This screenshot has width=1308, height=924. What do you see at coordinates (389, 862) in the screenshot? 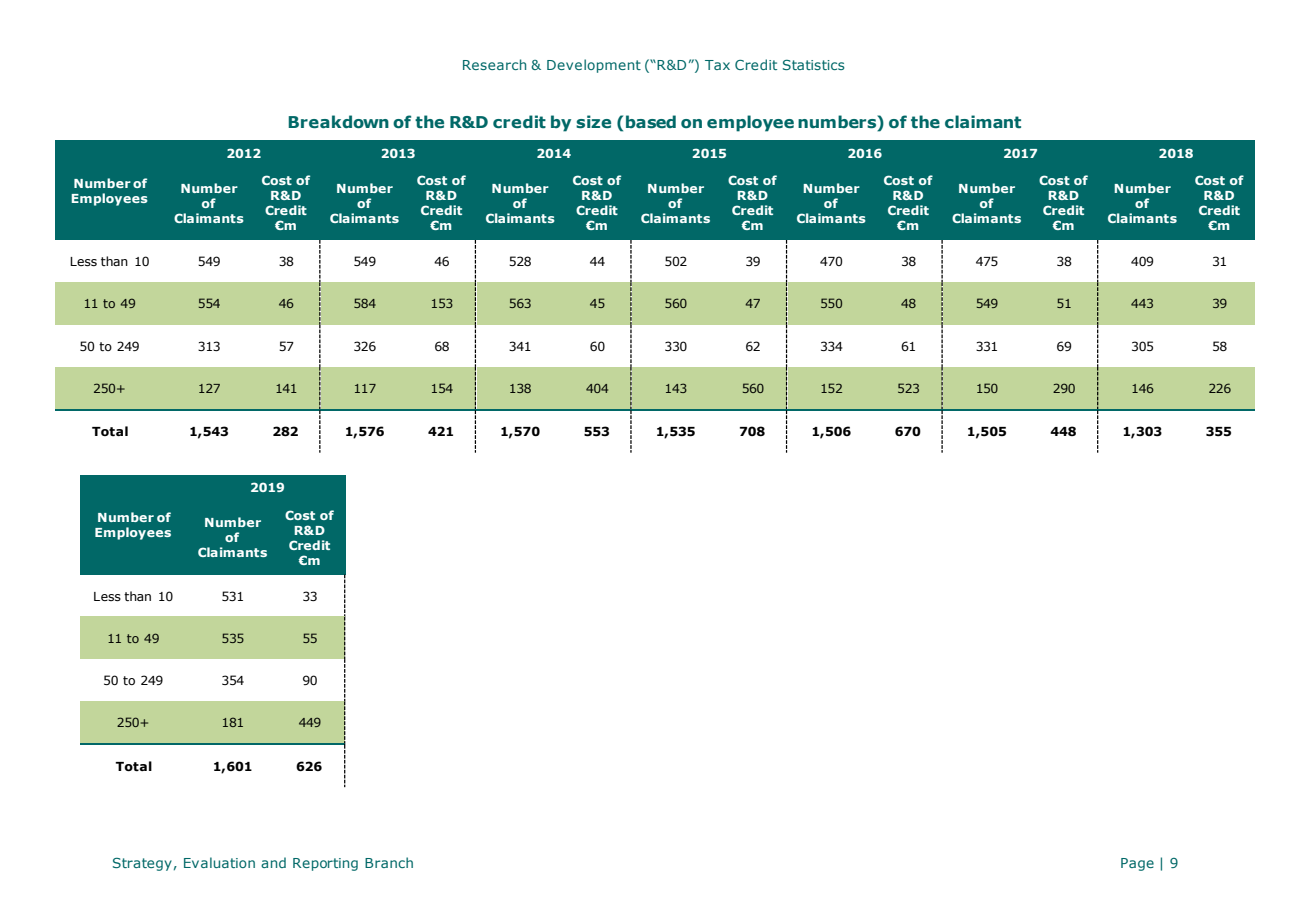
I see `Branch` at bounding box center [389, 862].
